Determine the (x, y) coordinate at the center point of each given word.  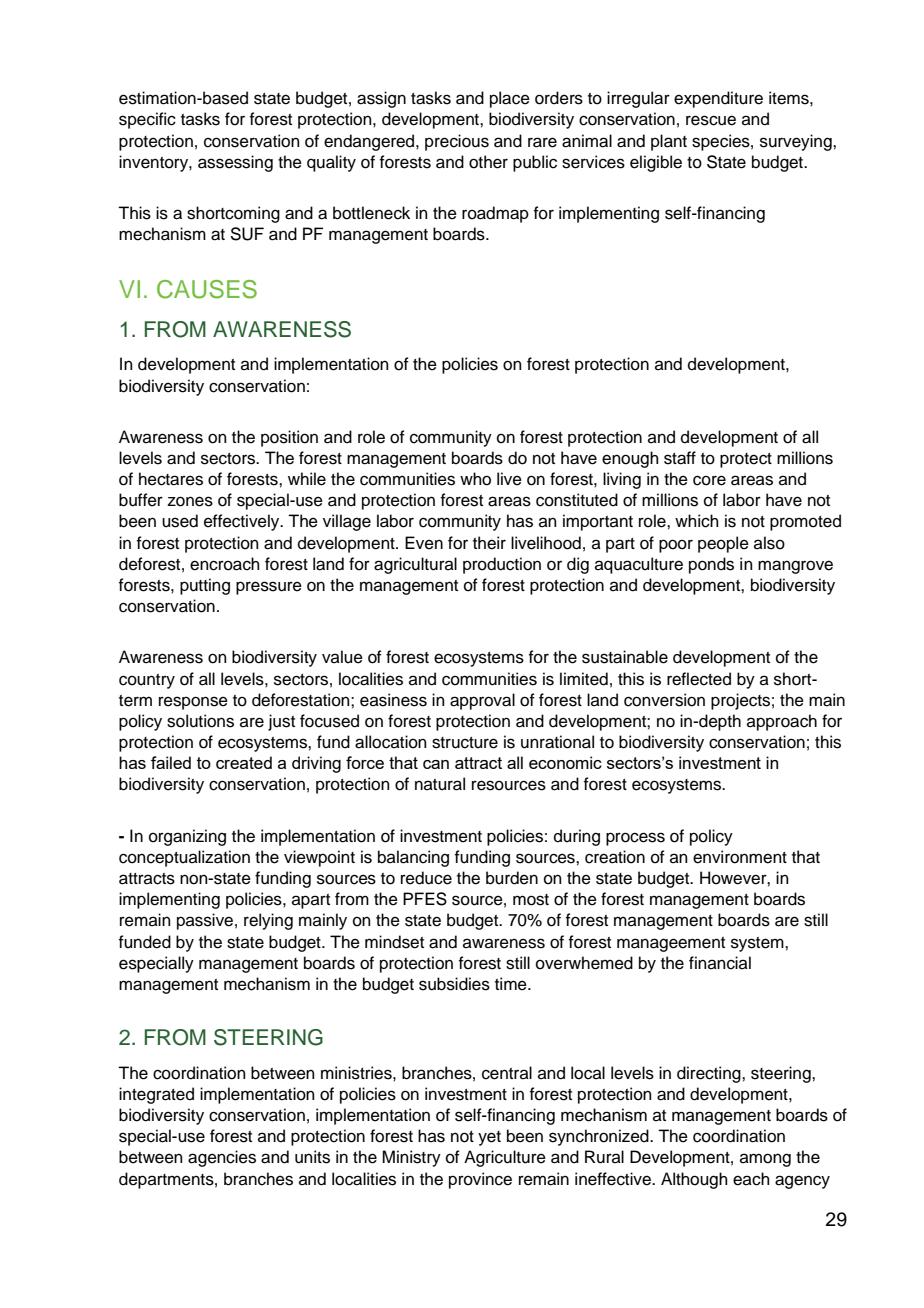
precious (457, 142)
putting (205, 586)
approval (482, 701)
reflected (699, 679)
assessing (235, 163)
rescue (711, 120)
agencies (222, 1158)
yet (489, 1138)
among (765, 1160)
